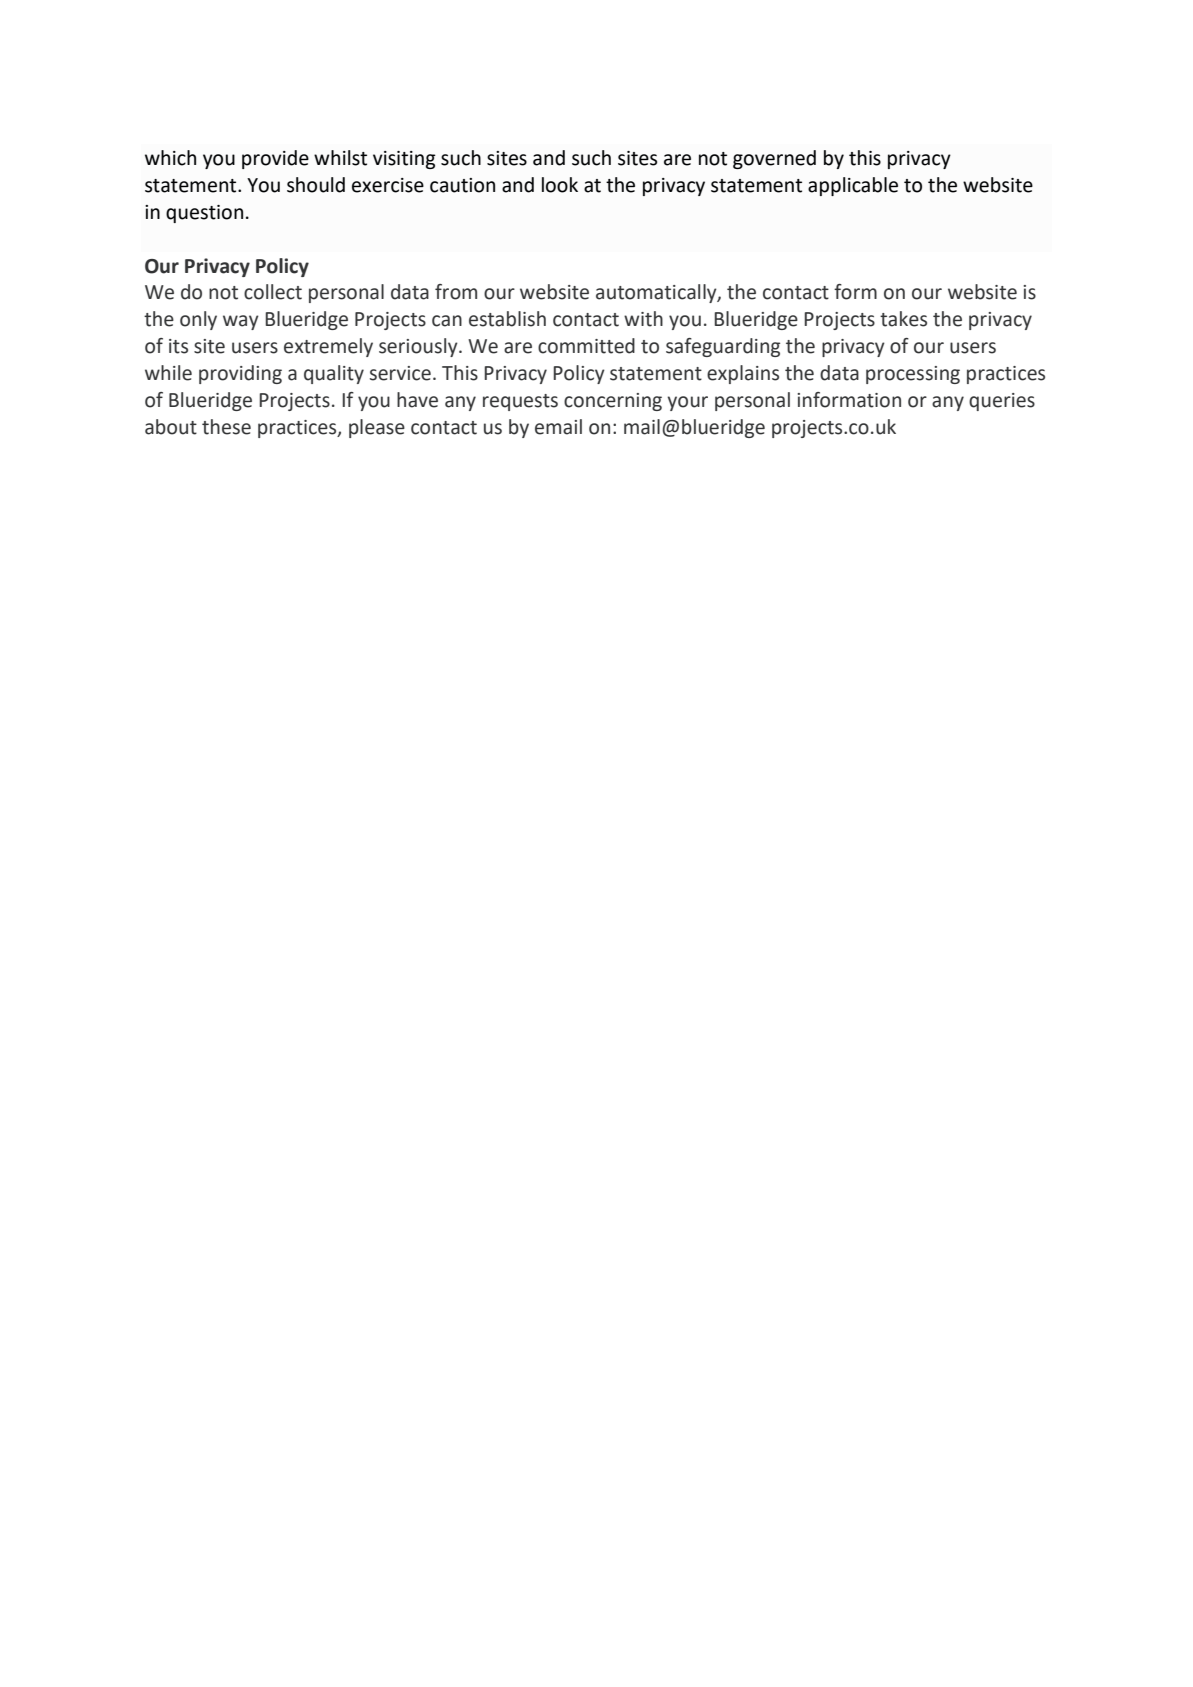 This document has height=1687, width=1193. Describe the element at coordinates (853, 186) in the document. I see `applicable` at that location.
